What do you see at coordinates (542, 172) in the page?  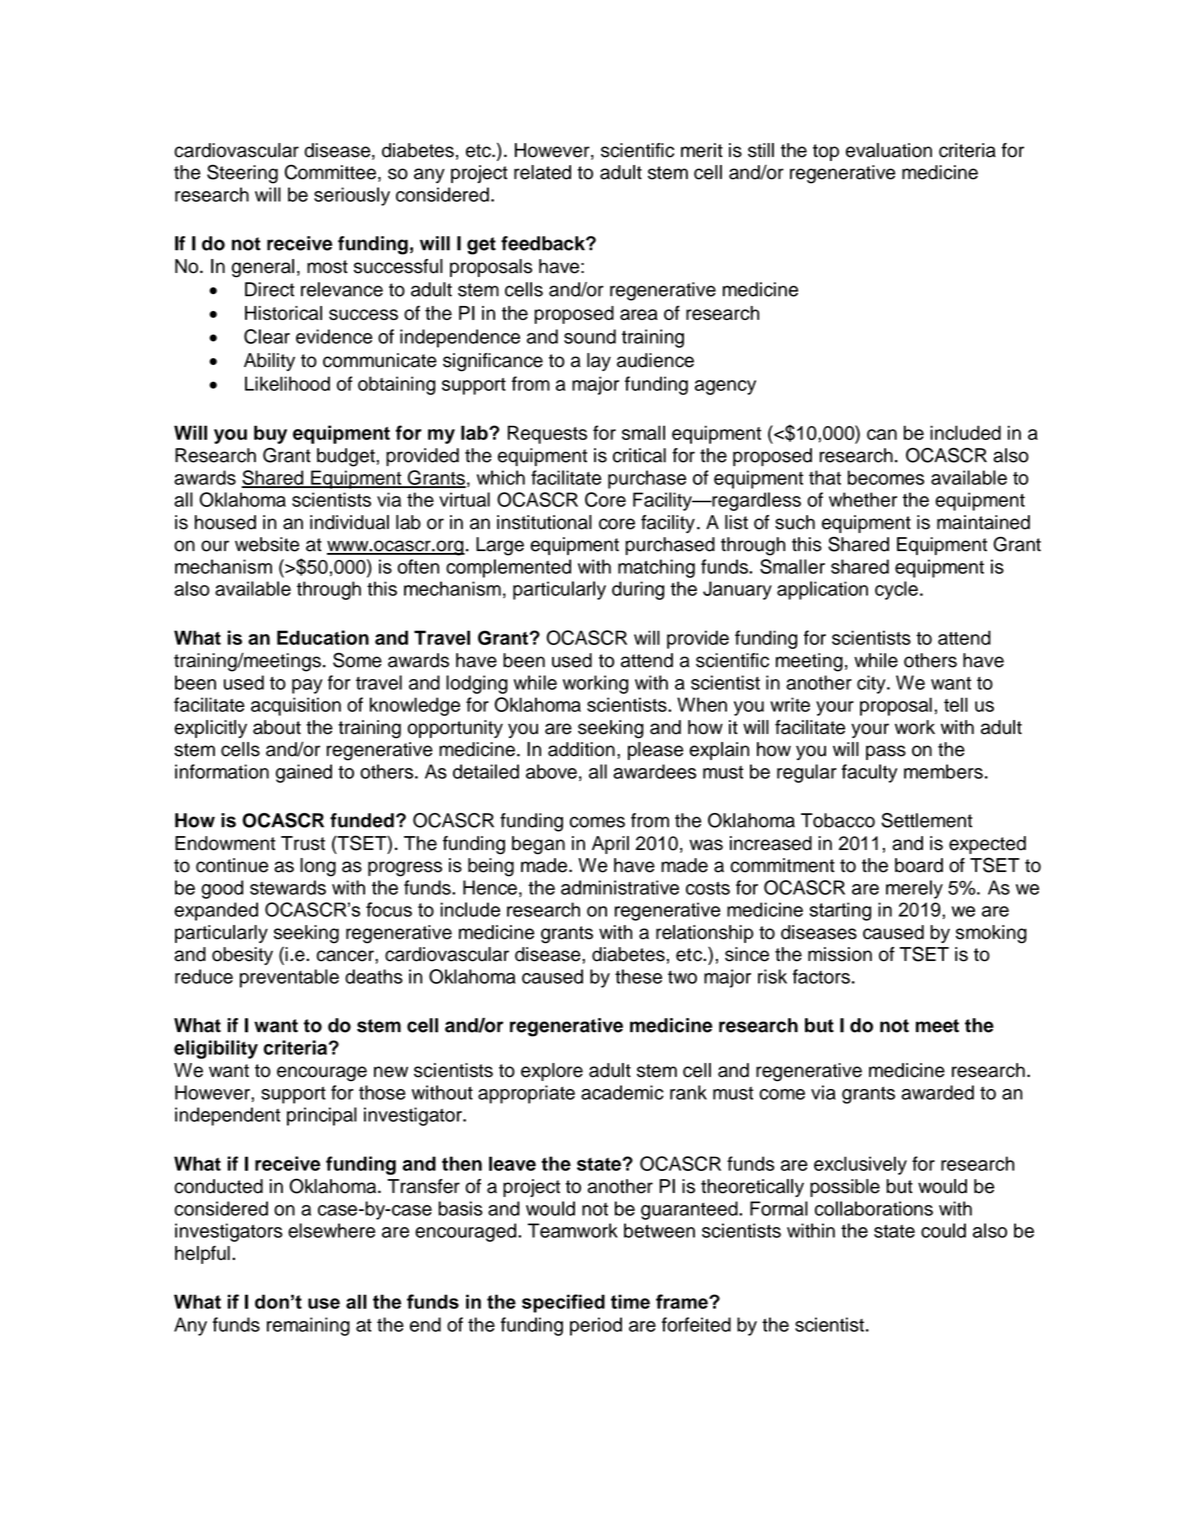 I see `related` at bounding box center [542, 172].
